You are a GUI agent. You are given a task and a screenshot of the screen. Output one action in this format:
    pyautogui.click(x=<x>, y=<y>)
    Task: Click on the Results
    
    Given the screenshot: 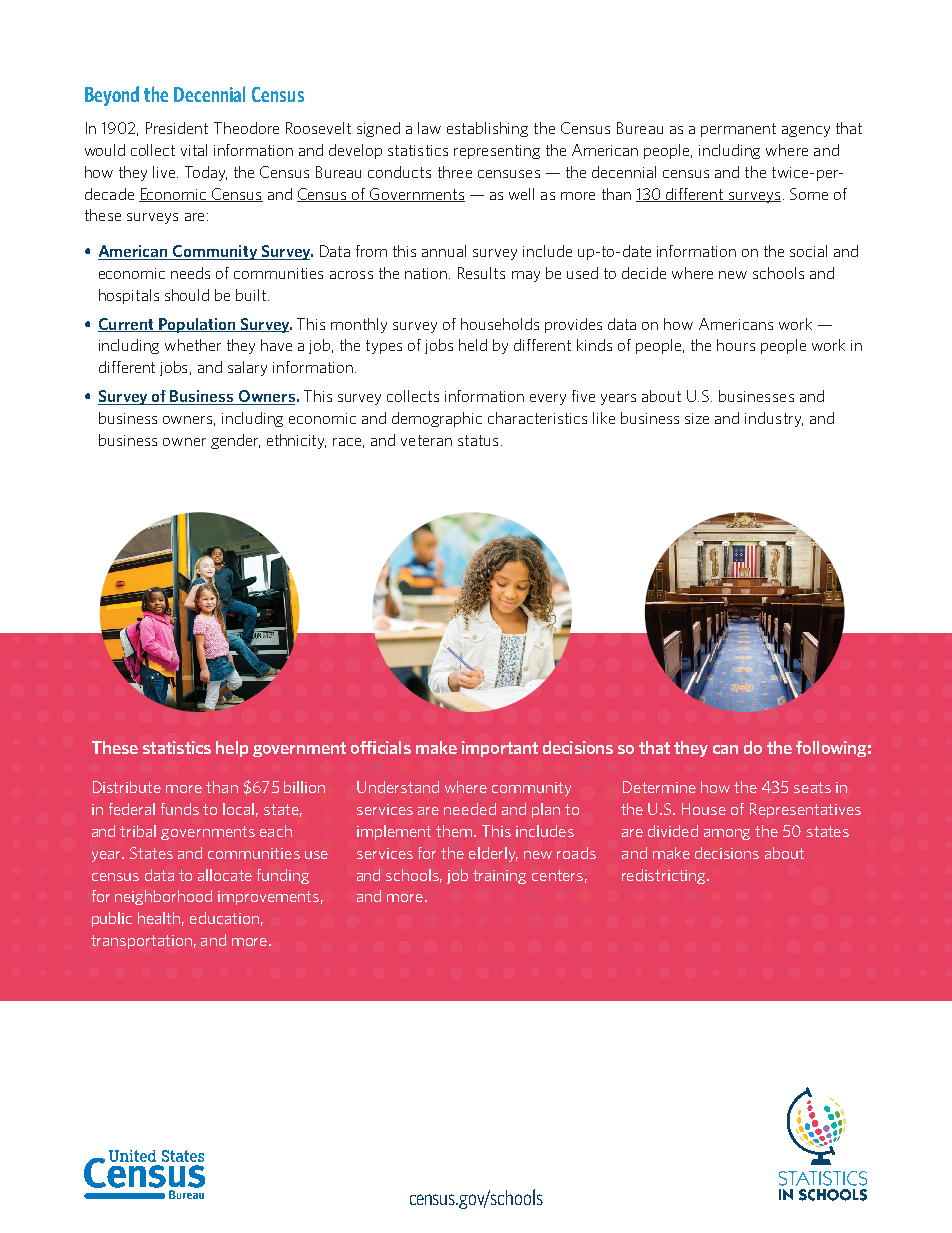 What is the action you would take?
    pyautogui.click(x=481, y=273)
